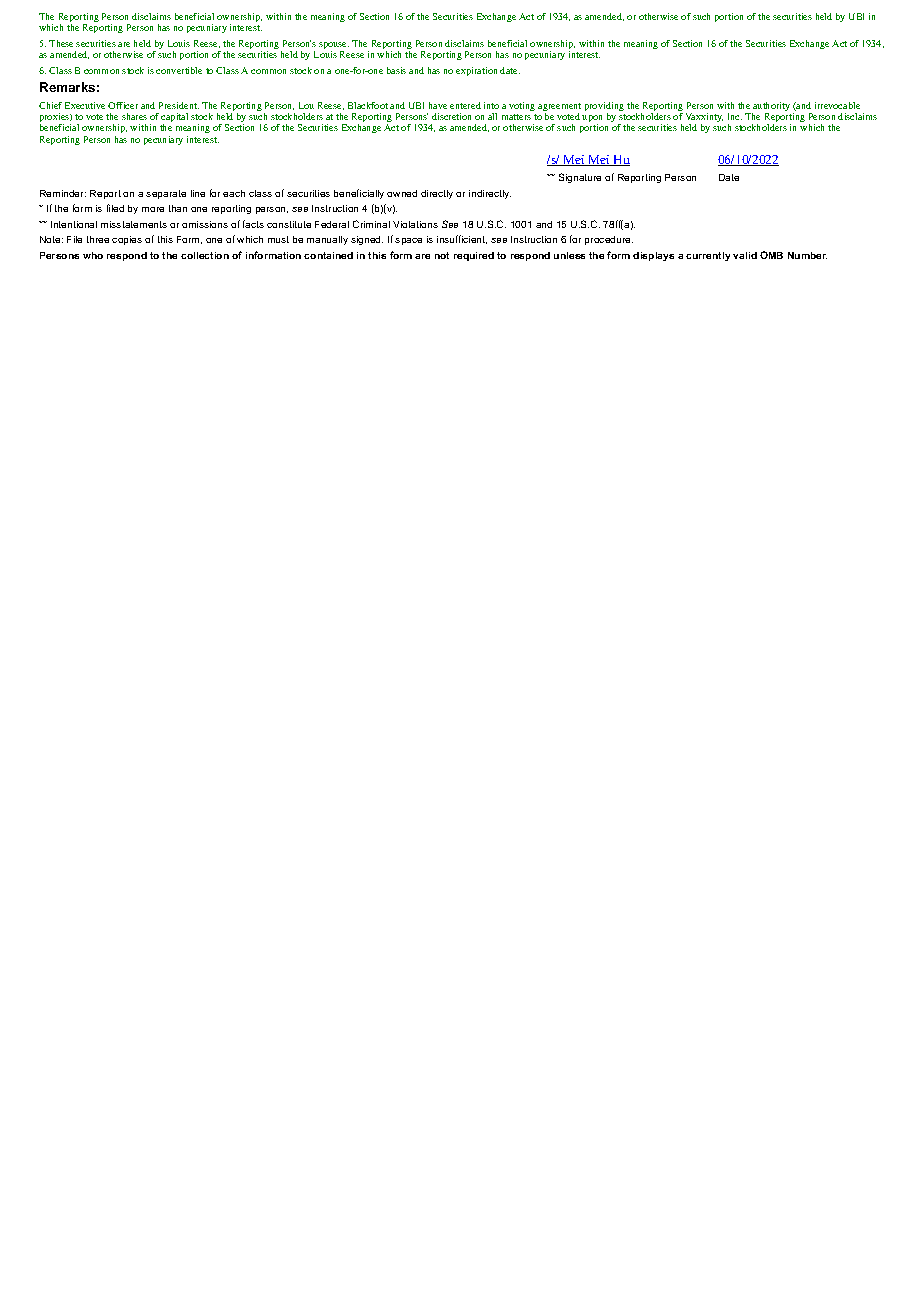 This image has width=924, height=1308. Describe the element at coordinates (93, 255) in the image. I see `who` at that location.
